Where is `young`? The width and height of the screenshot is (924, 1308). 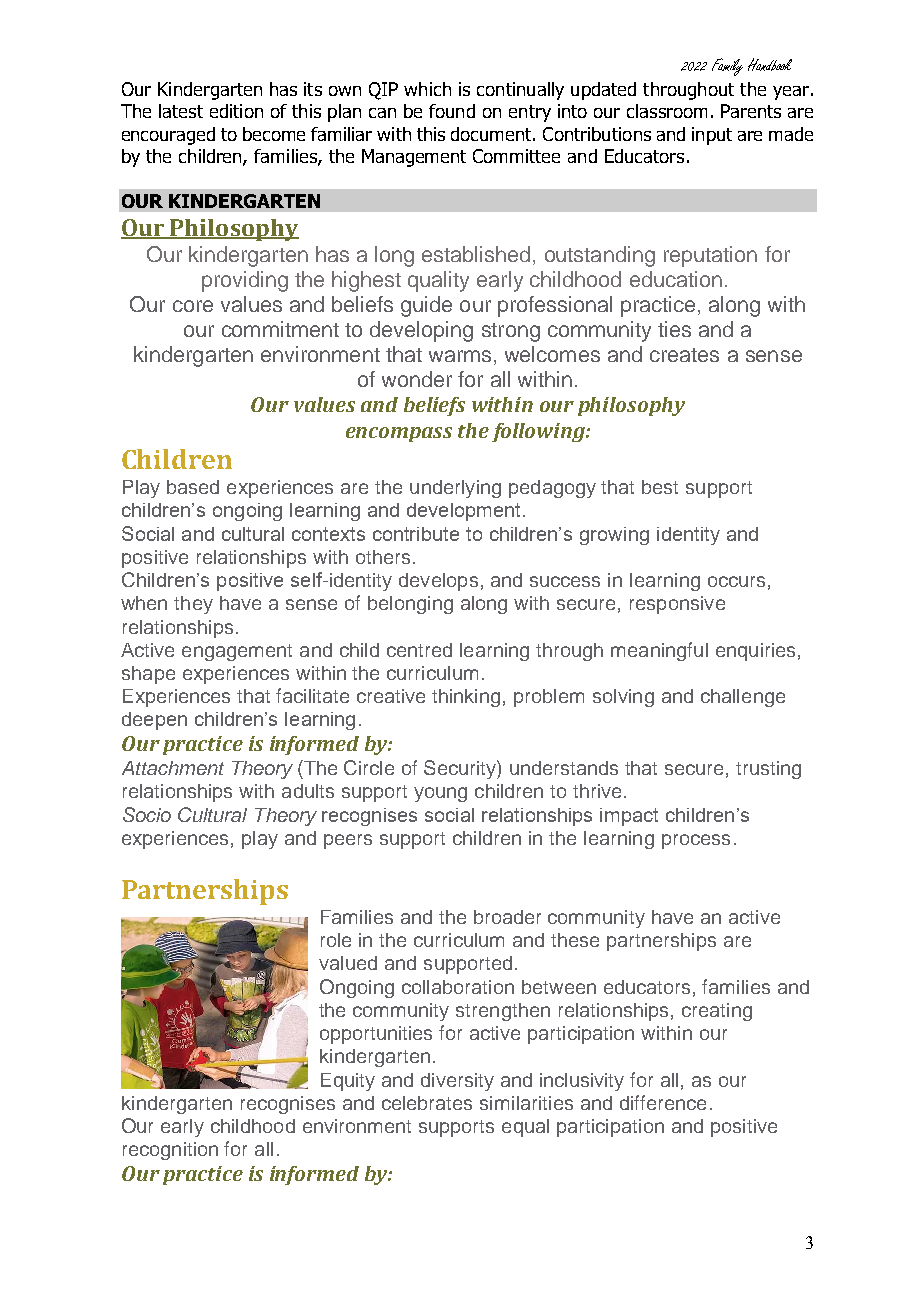
young is located at coordinates (440, 794).
